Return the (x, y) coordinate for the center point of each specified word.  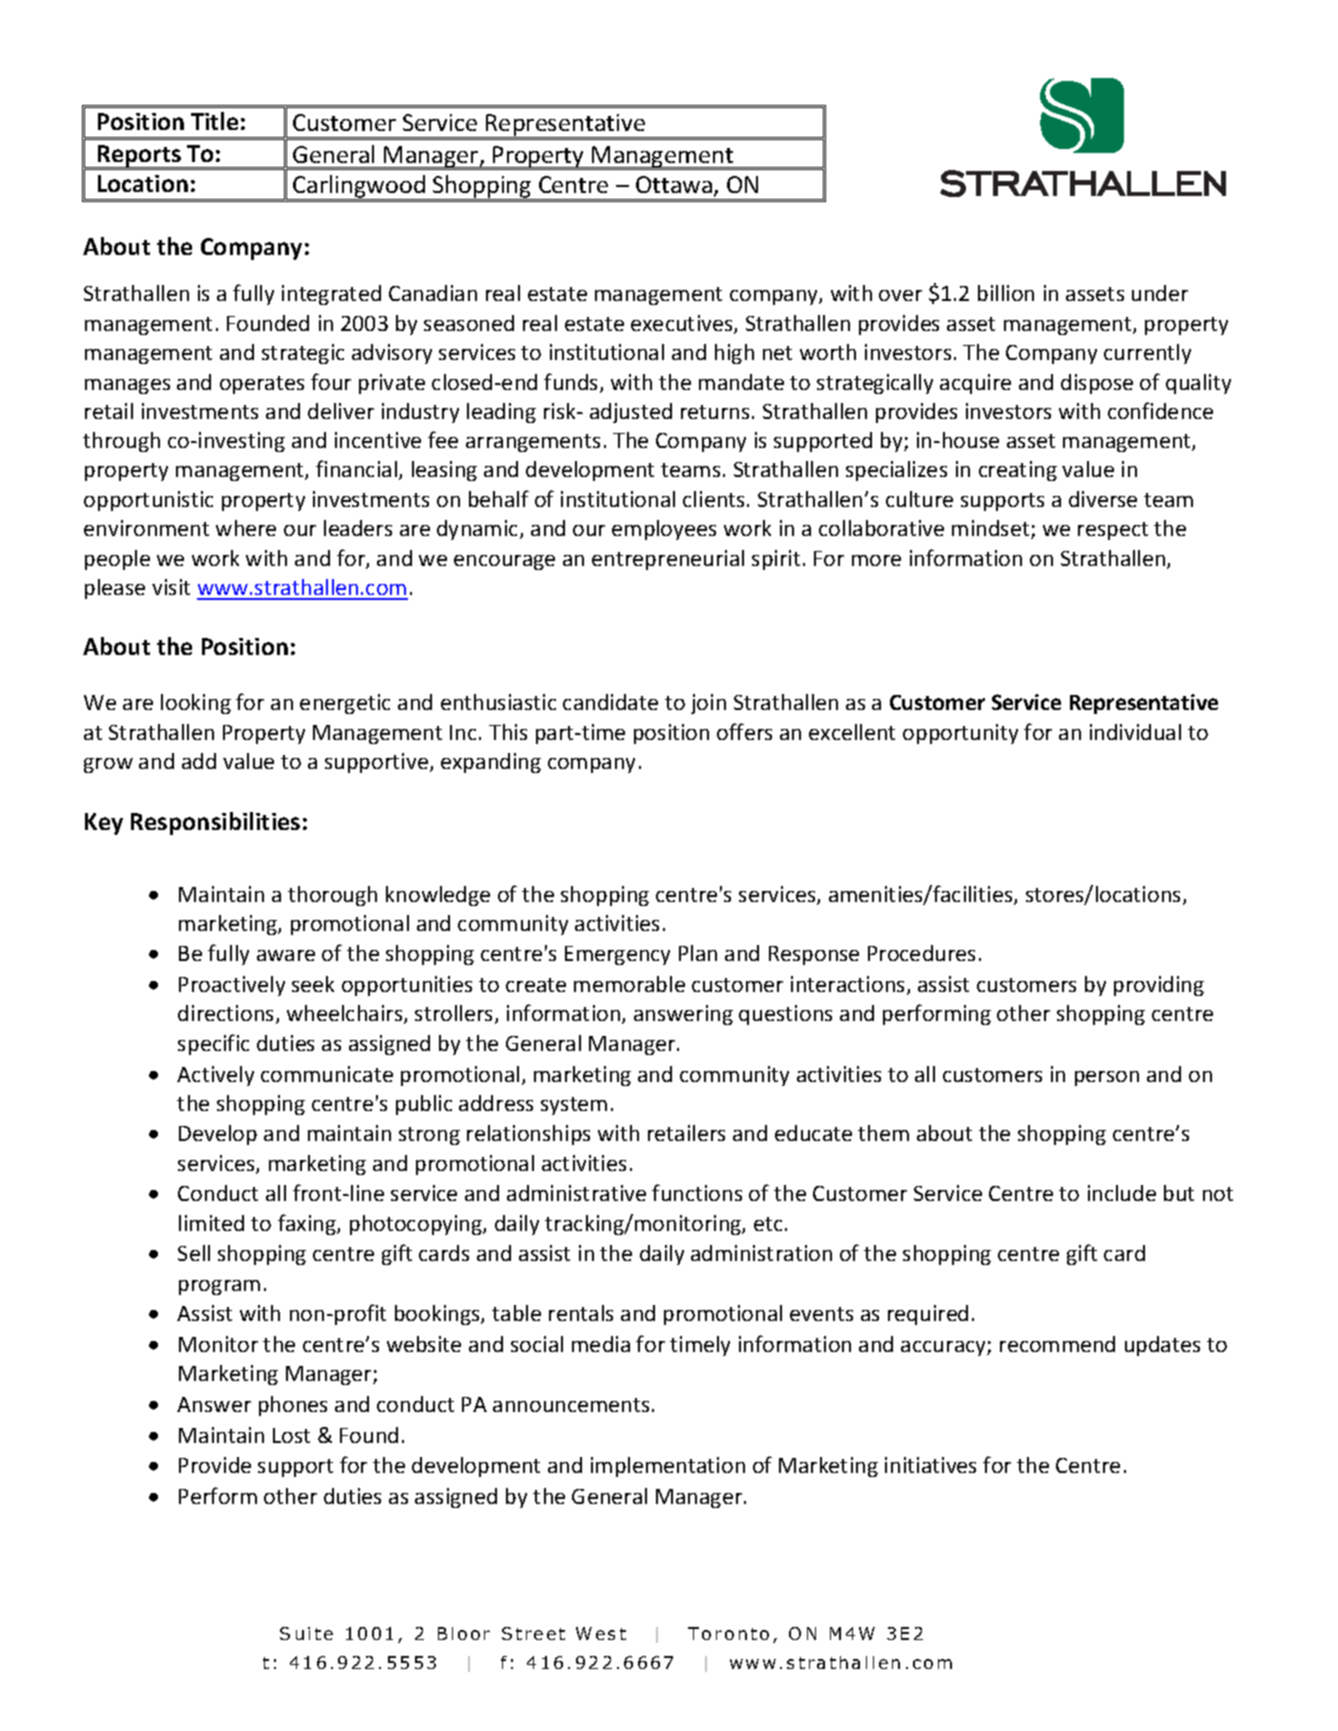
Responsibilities (215, 823)
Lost (291, 1435)
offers (744, 731)
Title (214, 121)
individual (1135, 732)
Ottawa (674, 184)
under (1160, 293)
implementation (668, 1467)
